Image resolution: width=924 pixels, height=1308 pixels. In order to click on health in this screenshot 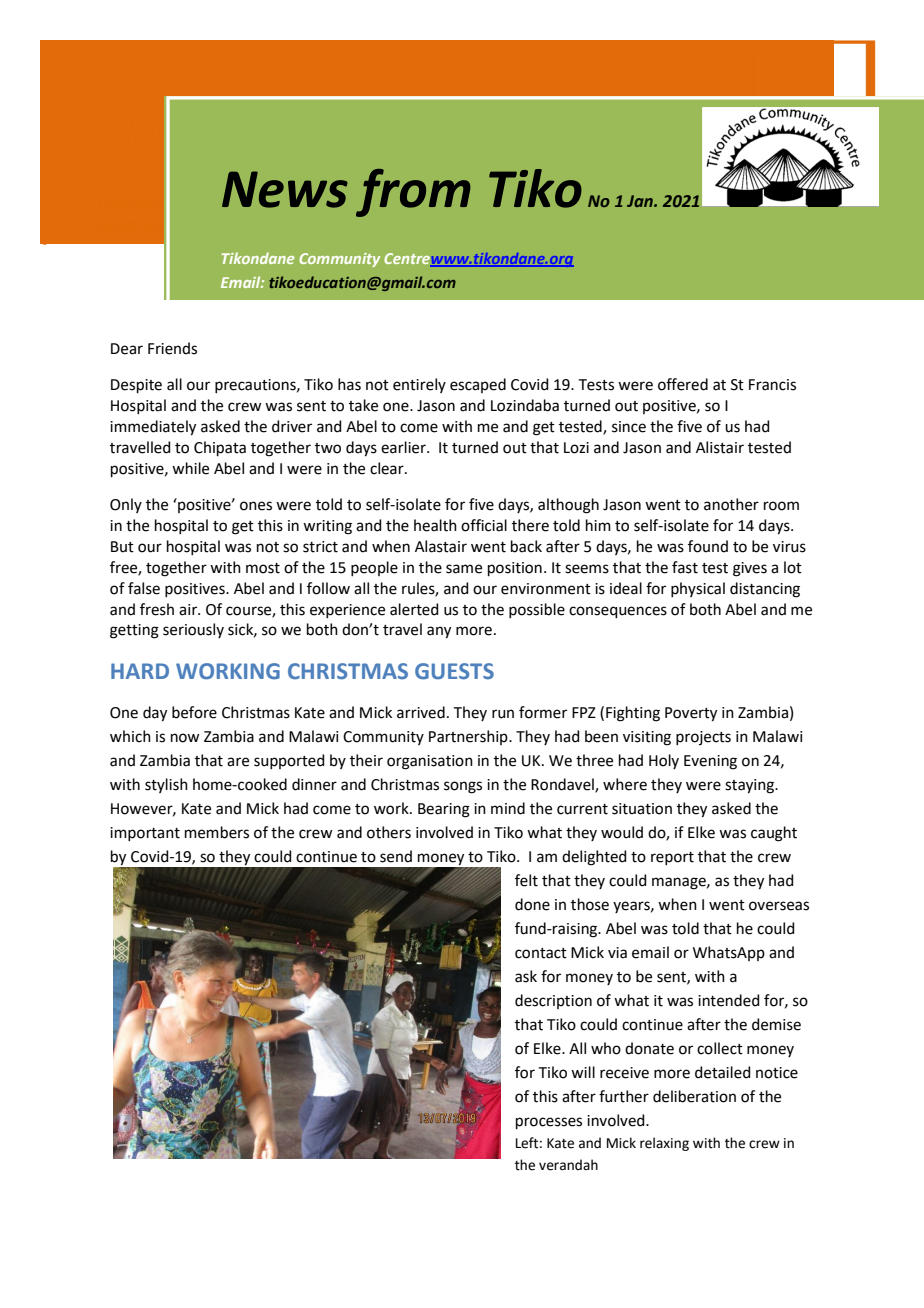, I will do `click(435, 525)`.
